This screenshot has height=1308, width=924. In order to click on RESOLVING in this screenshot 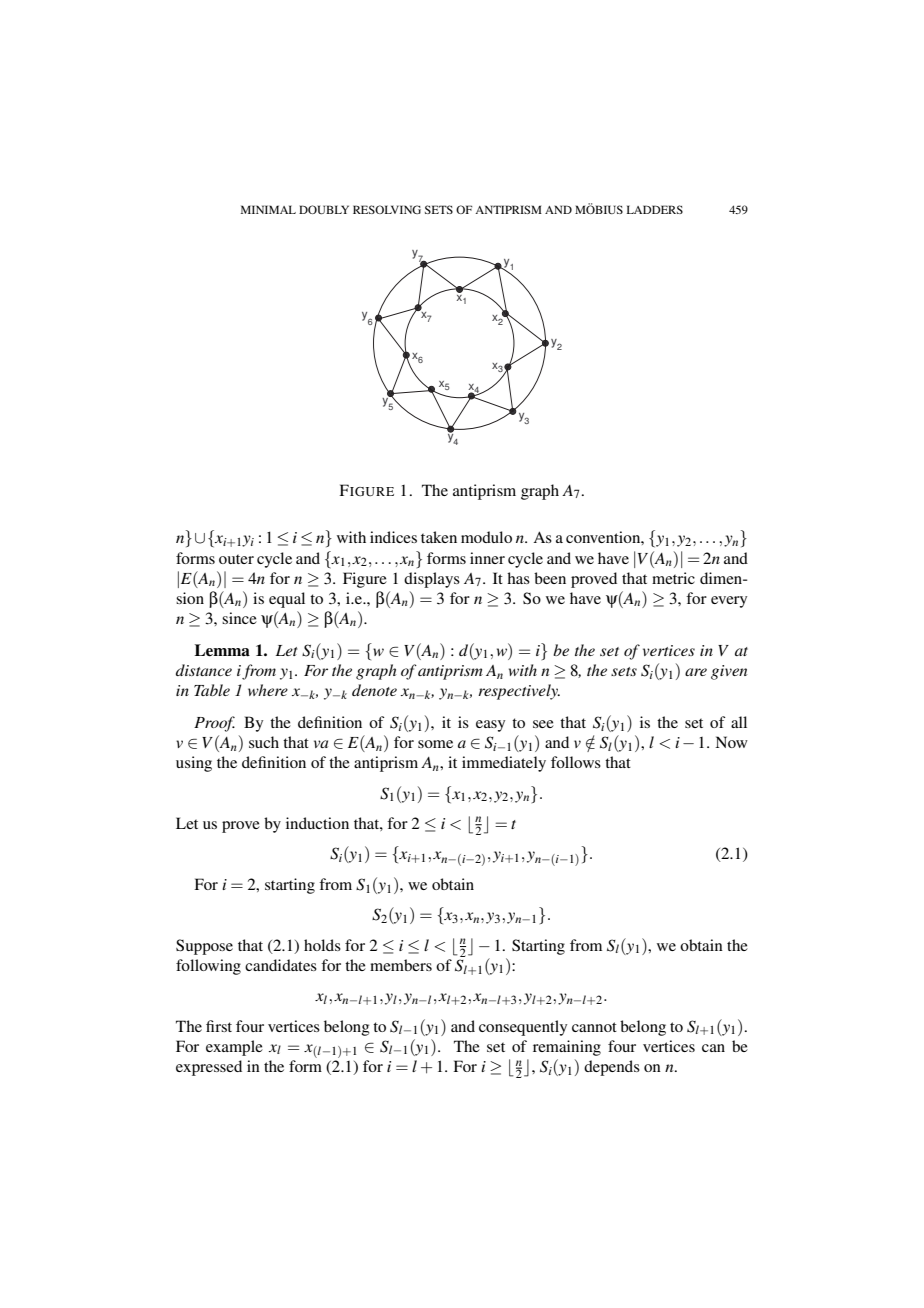, I will do `click(387, 209)`.
